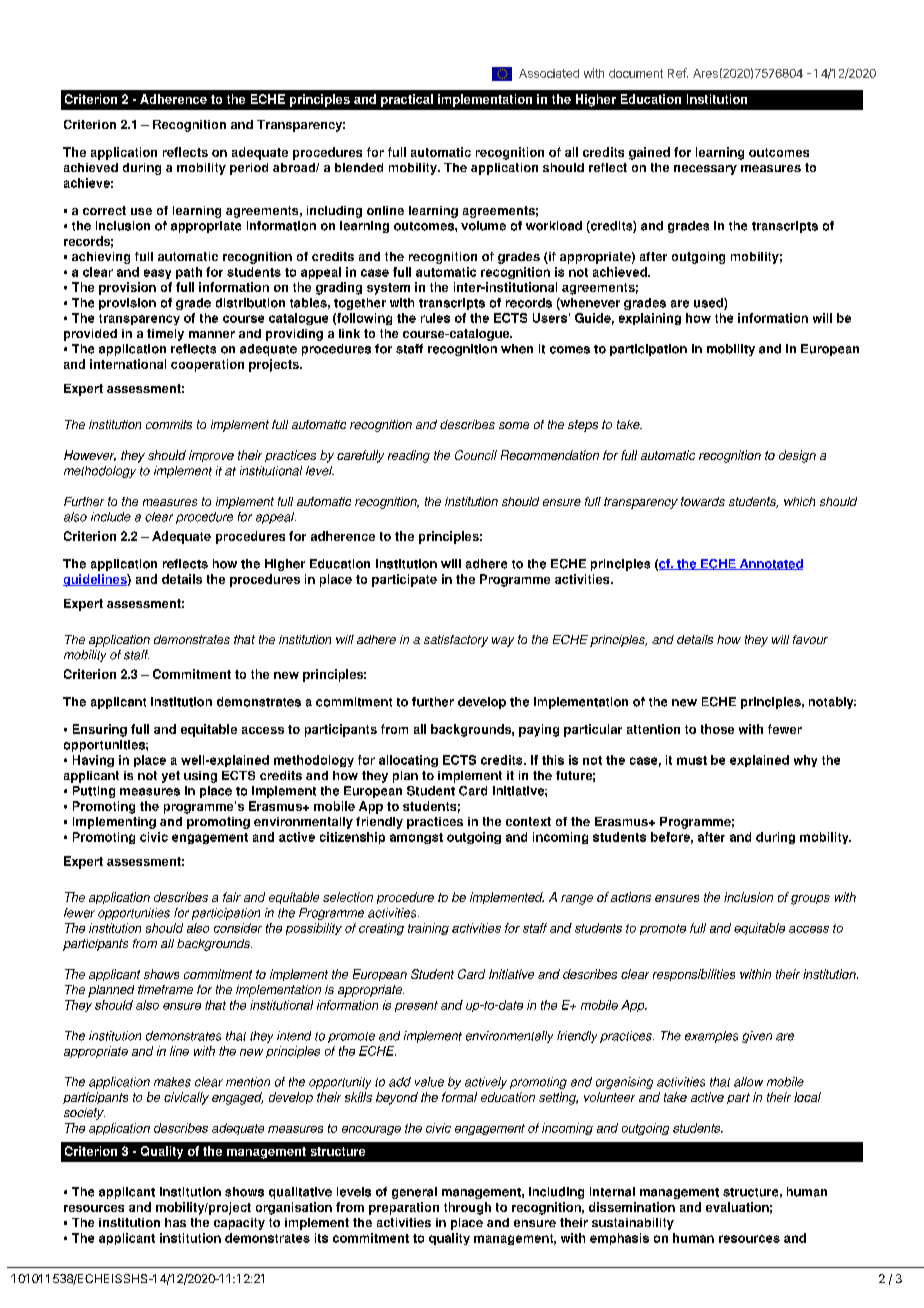  I want to click on must, so click(692, 760).
